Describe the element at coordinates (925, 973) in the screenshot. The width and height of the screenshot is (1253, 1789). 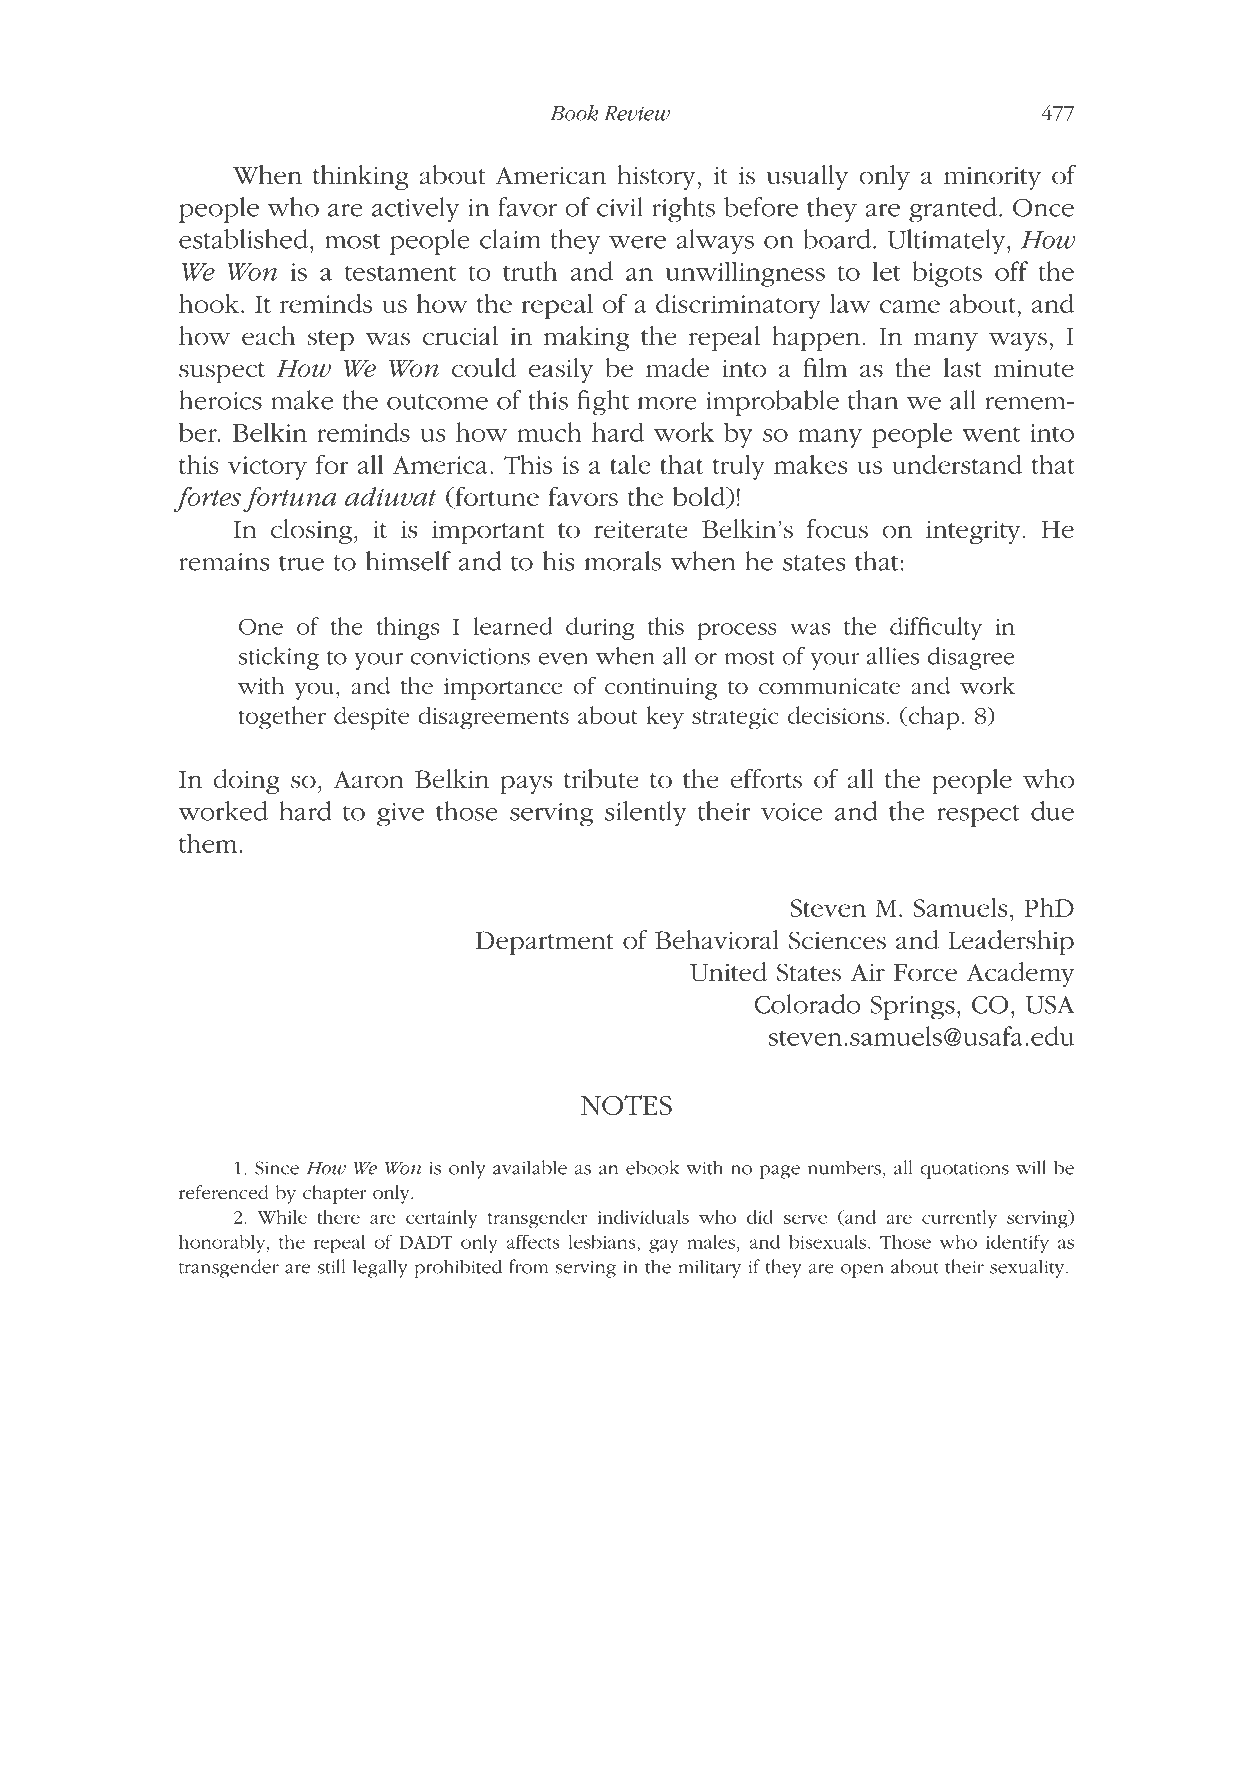
I see `Force` at that location.
